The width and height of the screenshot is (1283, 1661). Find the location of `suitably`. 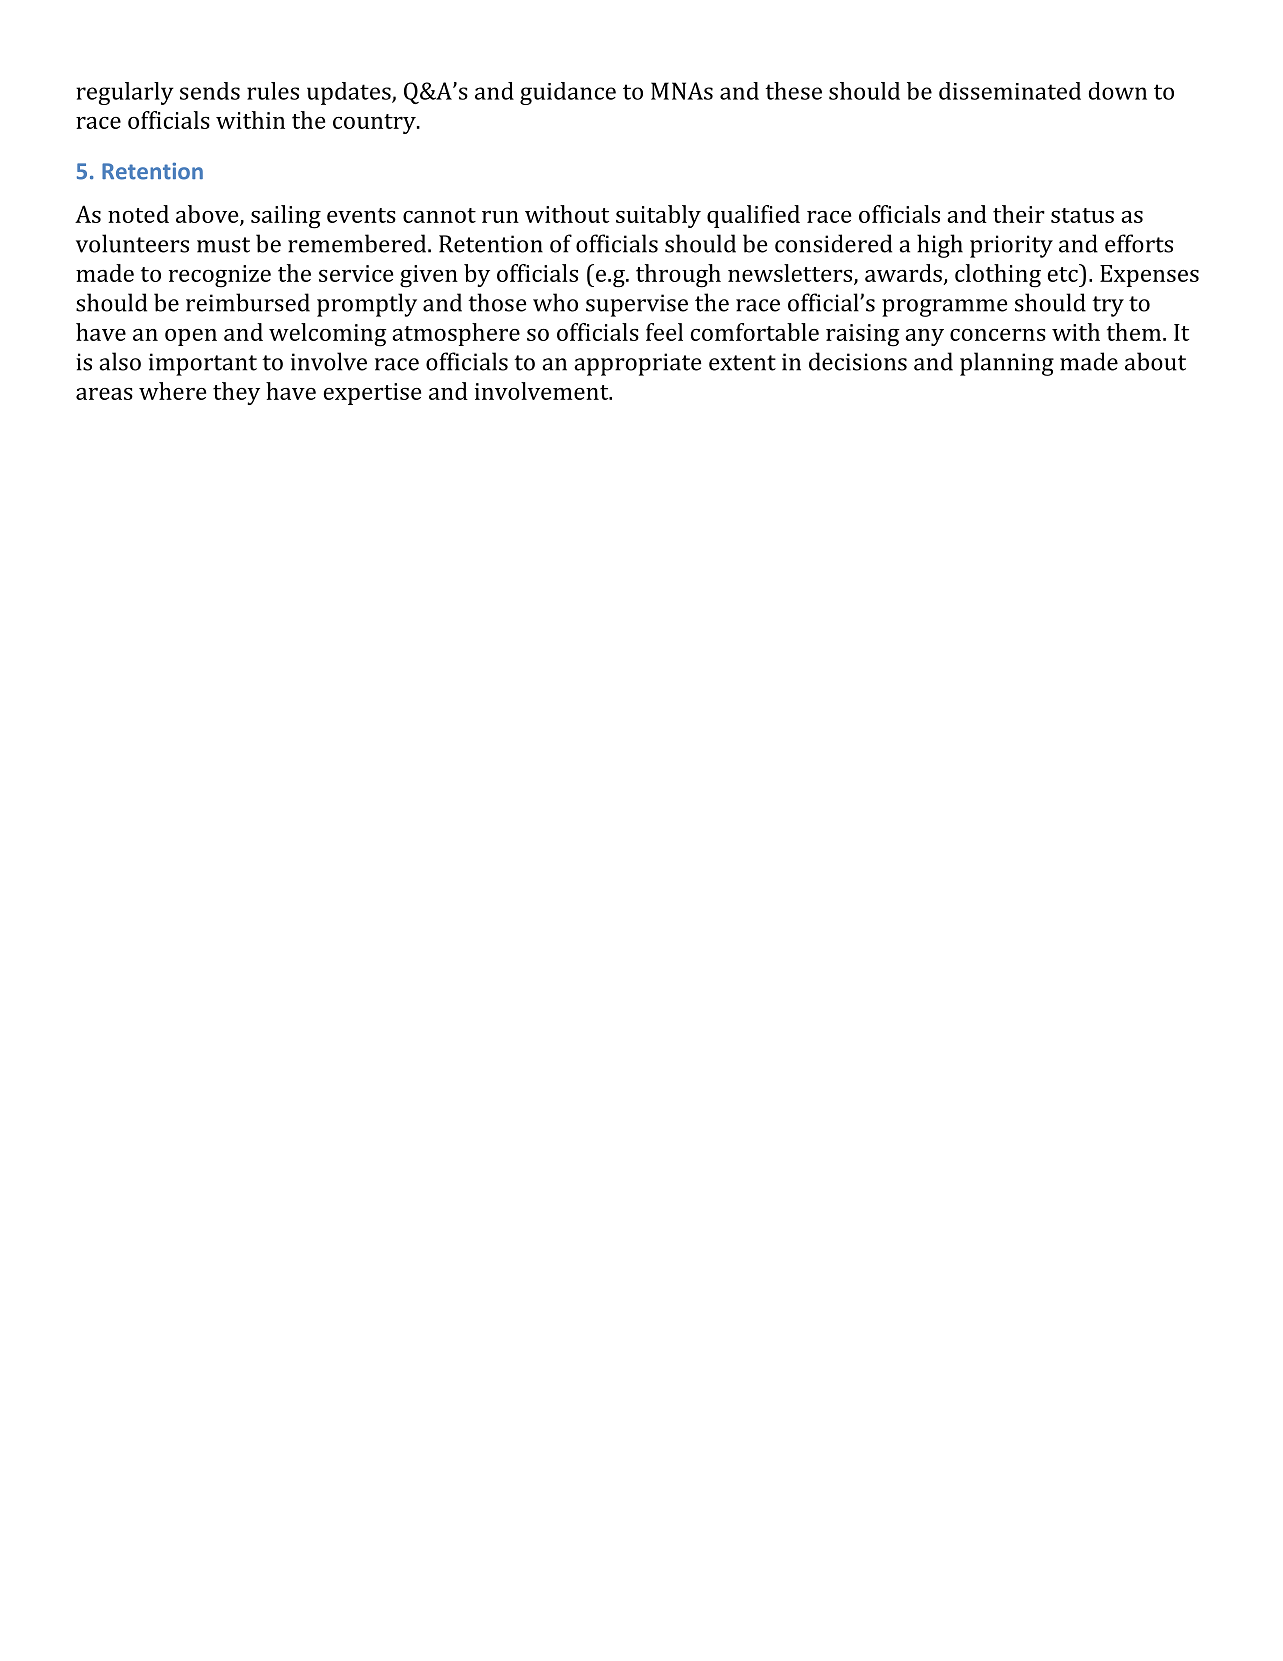

suitably is located at coordinates (658, 216).
